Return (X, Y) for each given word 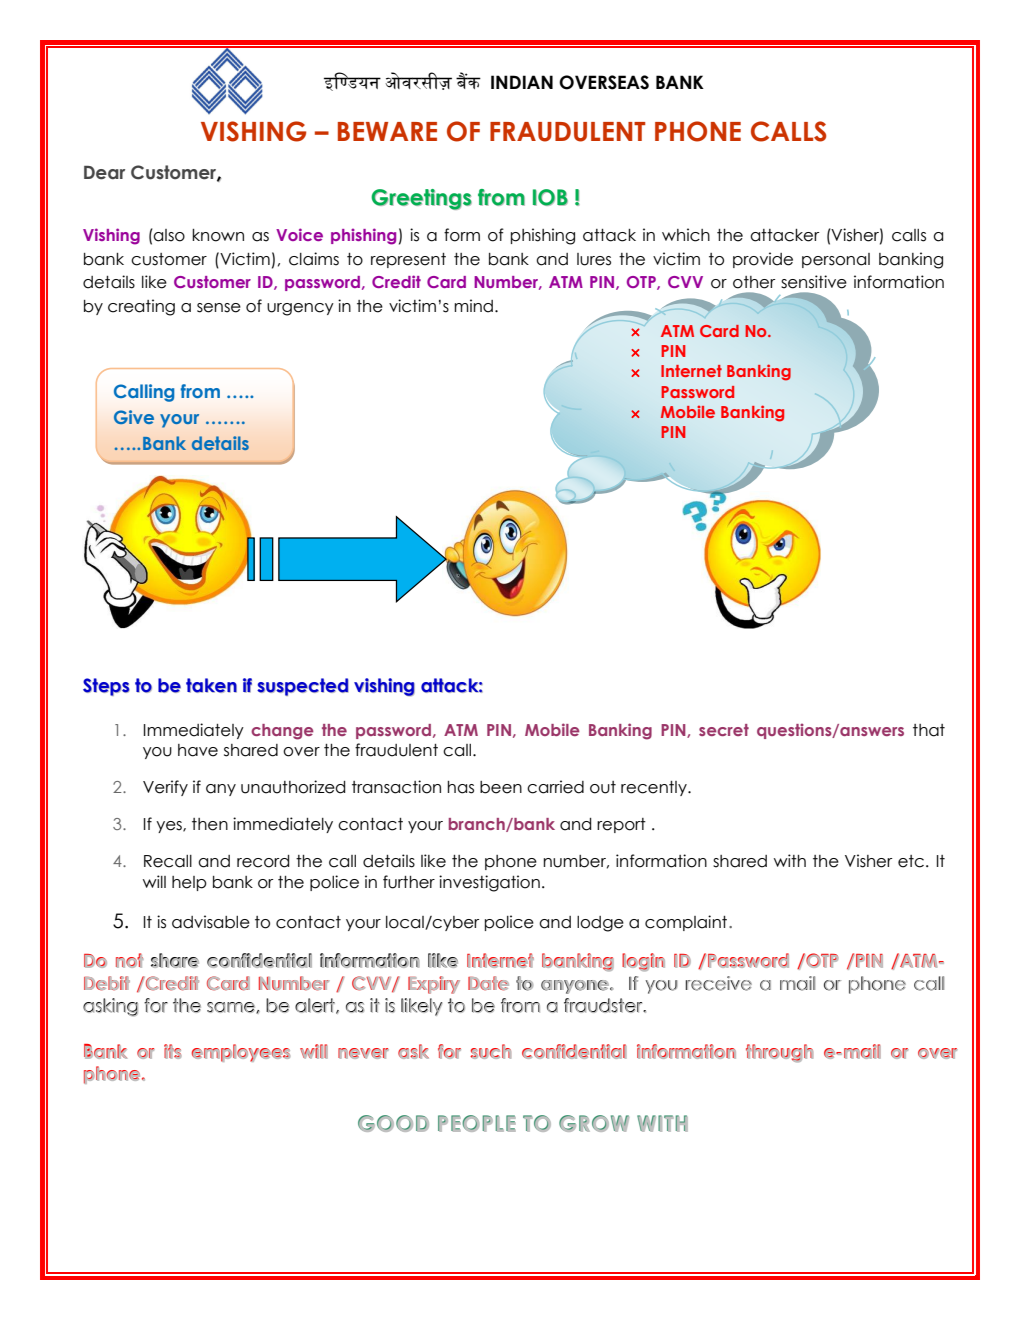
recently (655, 788)
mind (473, 306)
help (189, 883)
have (198, 750)
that (929, 730)
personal (836, 260)
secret (724, 730)
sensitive (814, 282)
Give (134, 417)
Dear (104, 173)
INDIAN (522, 82)
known (218, 235)
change (282, 732)
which (686, 235)
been (501, 787)
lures (594, 259)
